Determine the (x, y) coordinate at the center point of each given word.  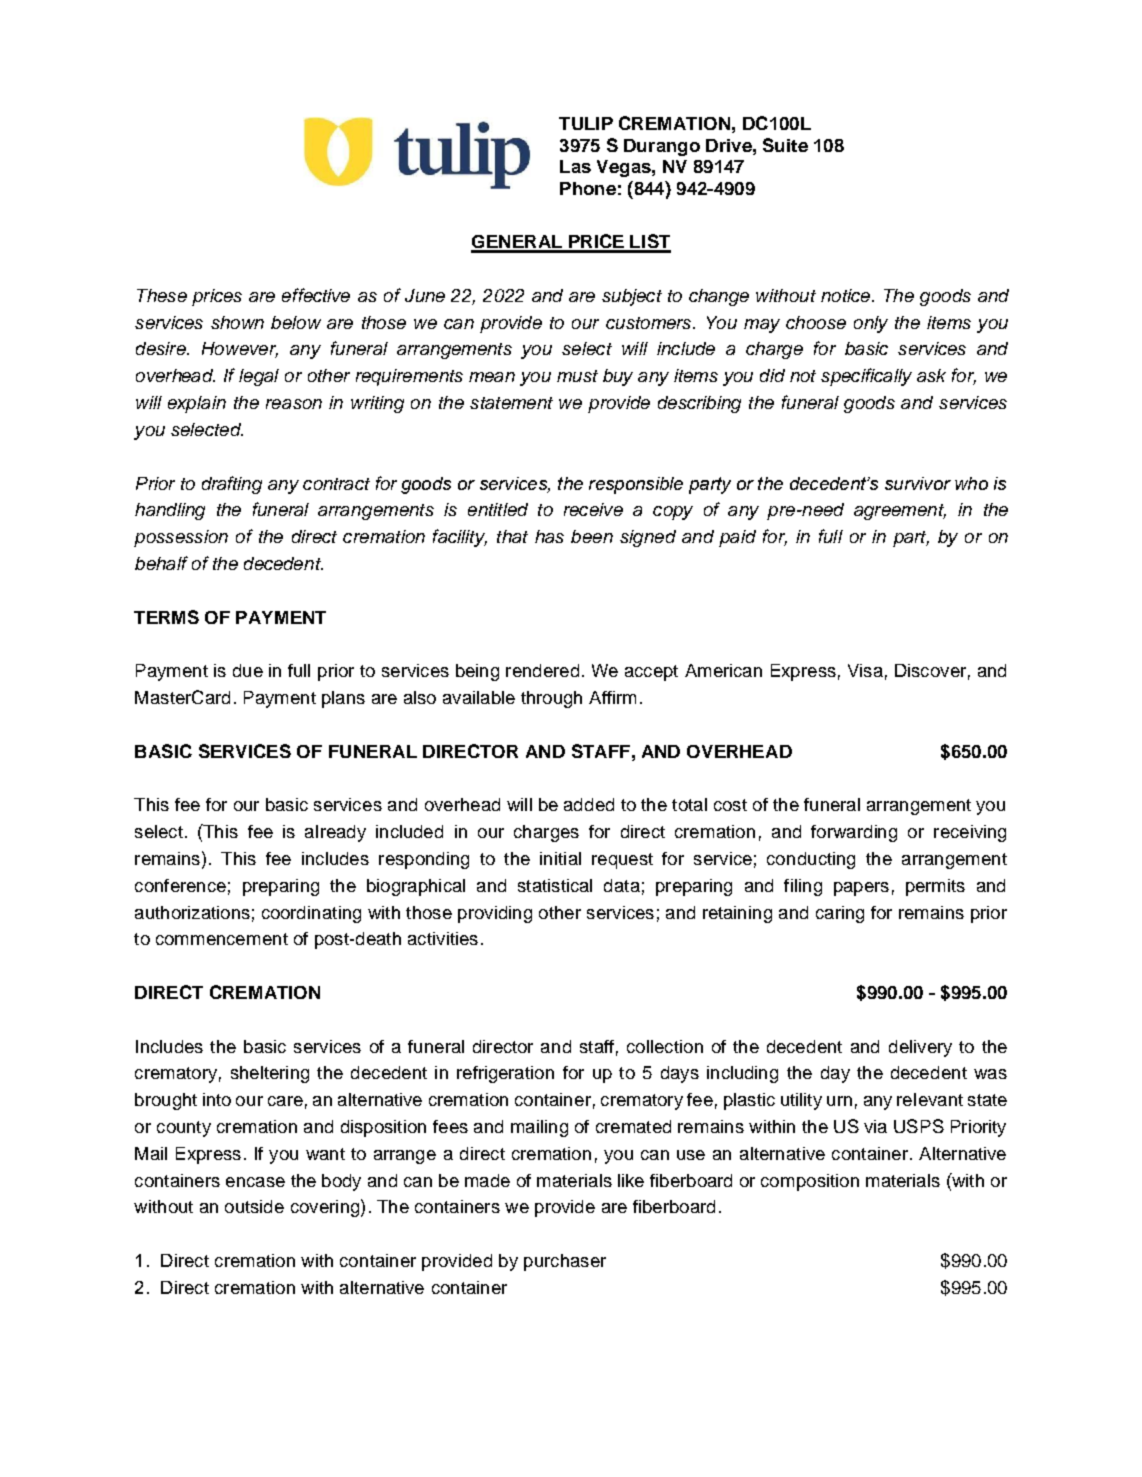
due (248, 670)
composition (810, 1182)
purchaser (565, 1262)
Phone (588, 188)
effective (316, 295)
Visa (865, 670)
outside (254, 1206)
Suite (785, 145)
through (551, 699)
